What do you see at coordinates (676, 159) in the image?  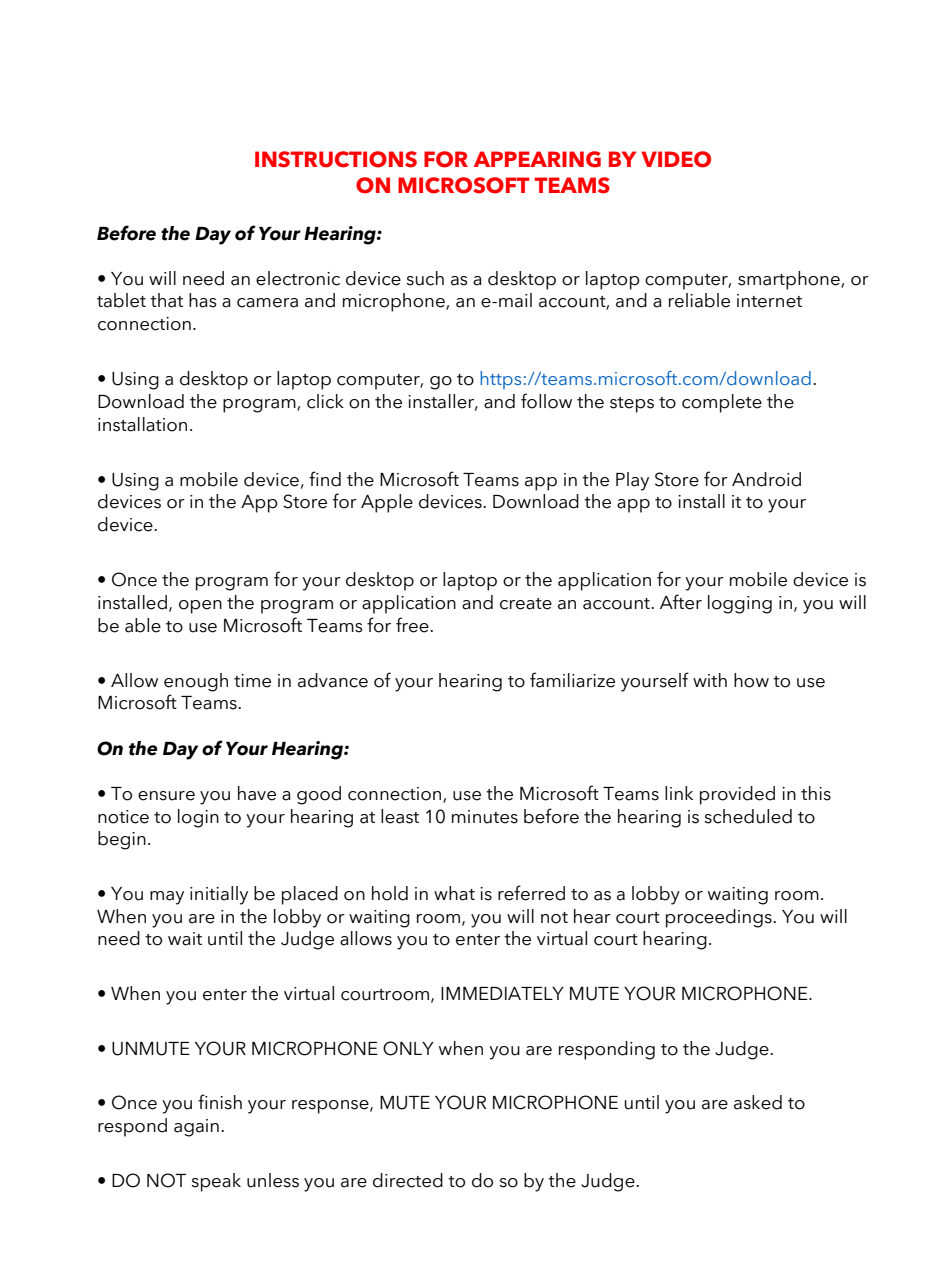 I see `VIDEO` at bounding box center [676, 159].
